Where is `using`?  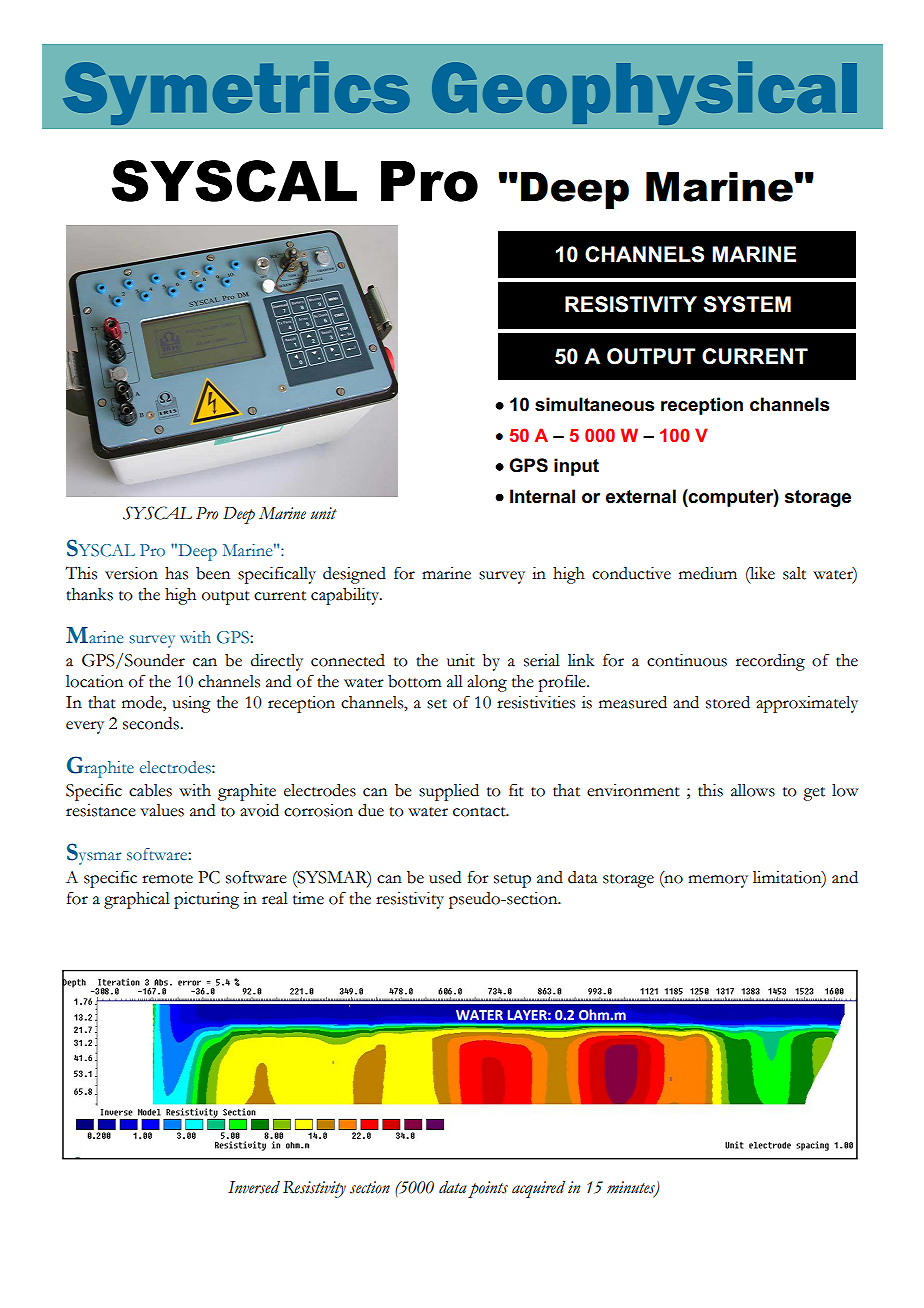
using is located at coordinates (191, 704).
